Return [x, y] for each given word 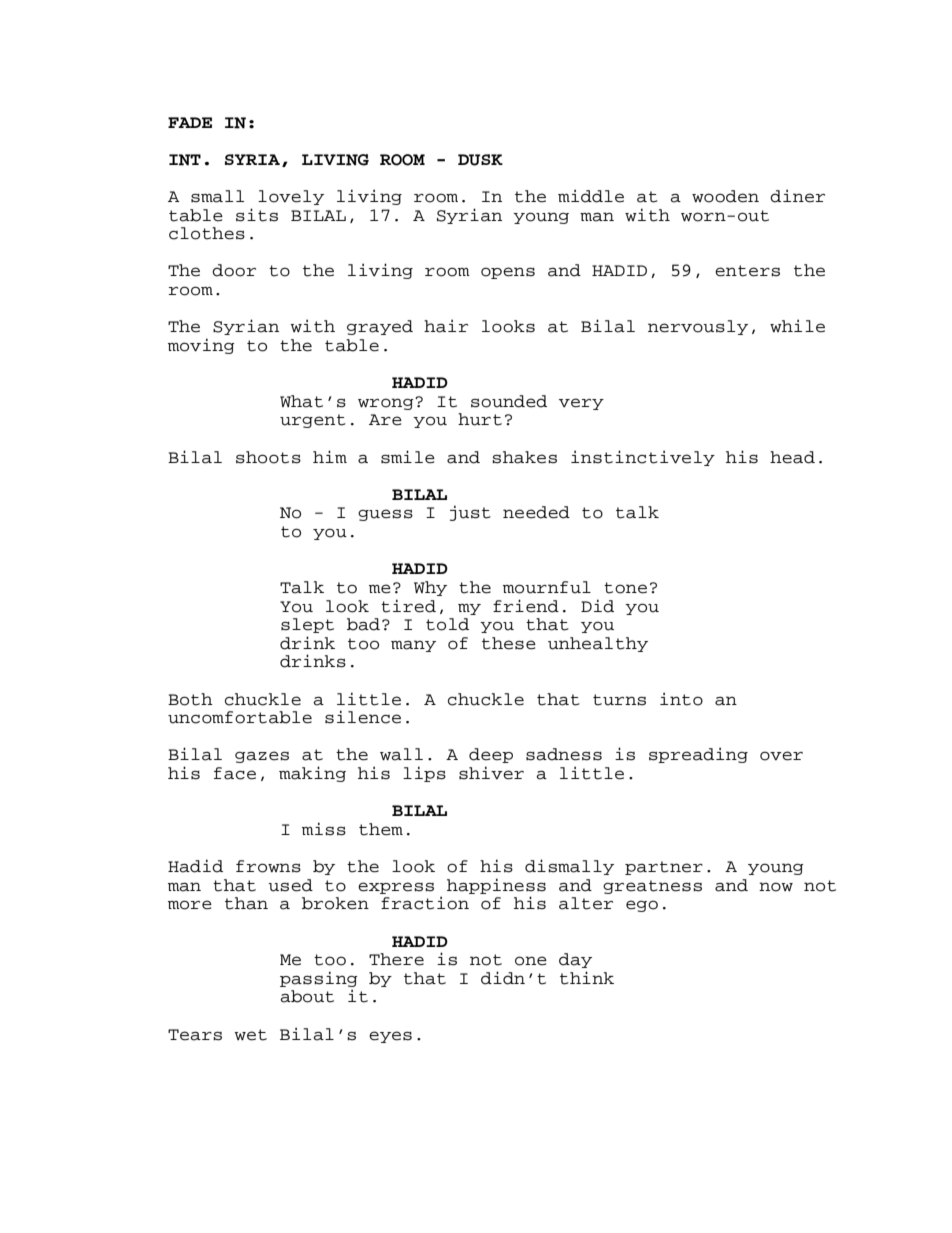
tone [625, 588]
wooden [725, 196]
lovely [291, 197]
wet [250, 1035]
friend [526, 606]
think [587, 978]
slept [307, 625]
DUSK [480, 160]
